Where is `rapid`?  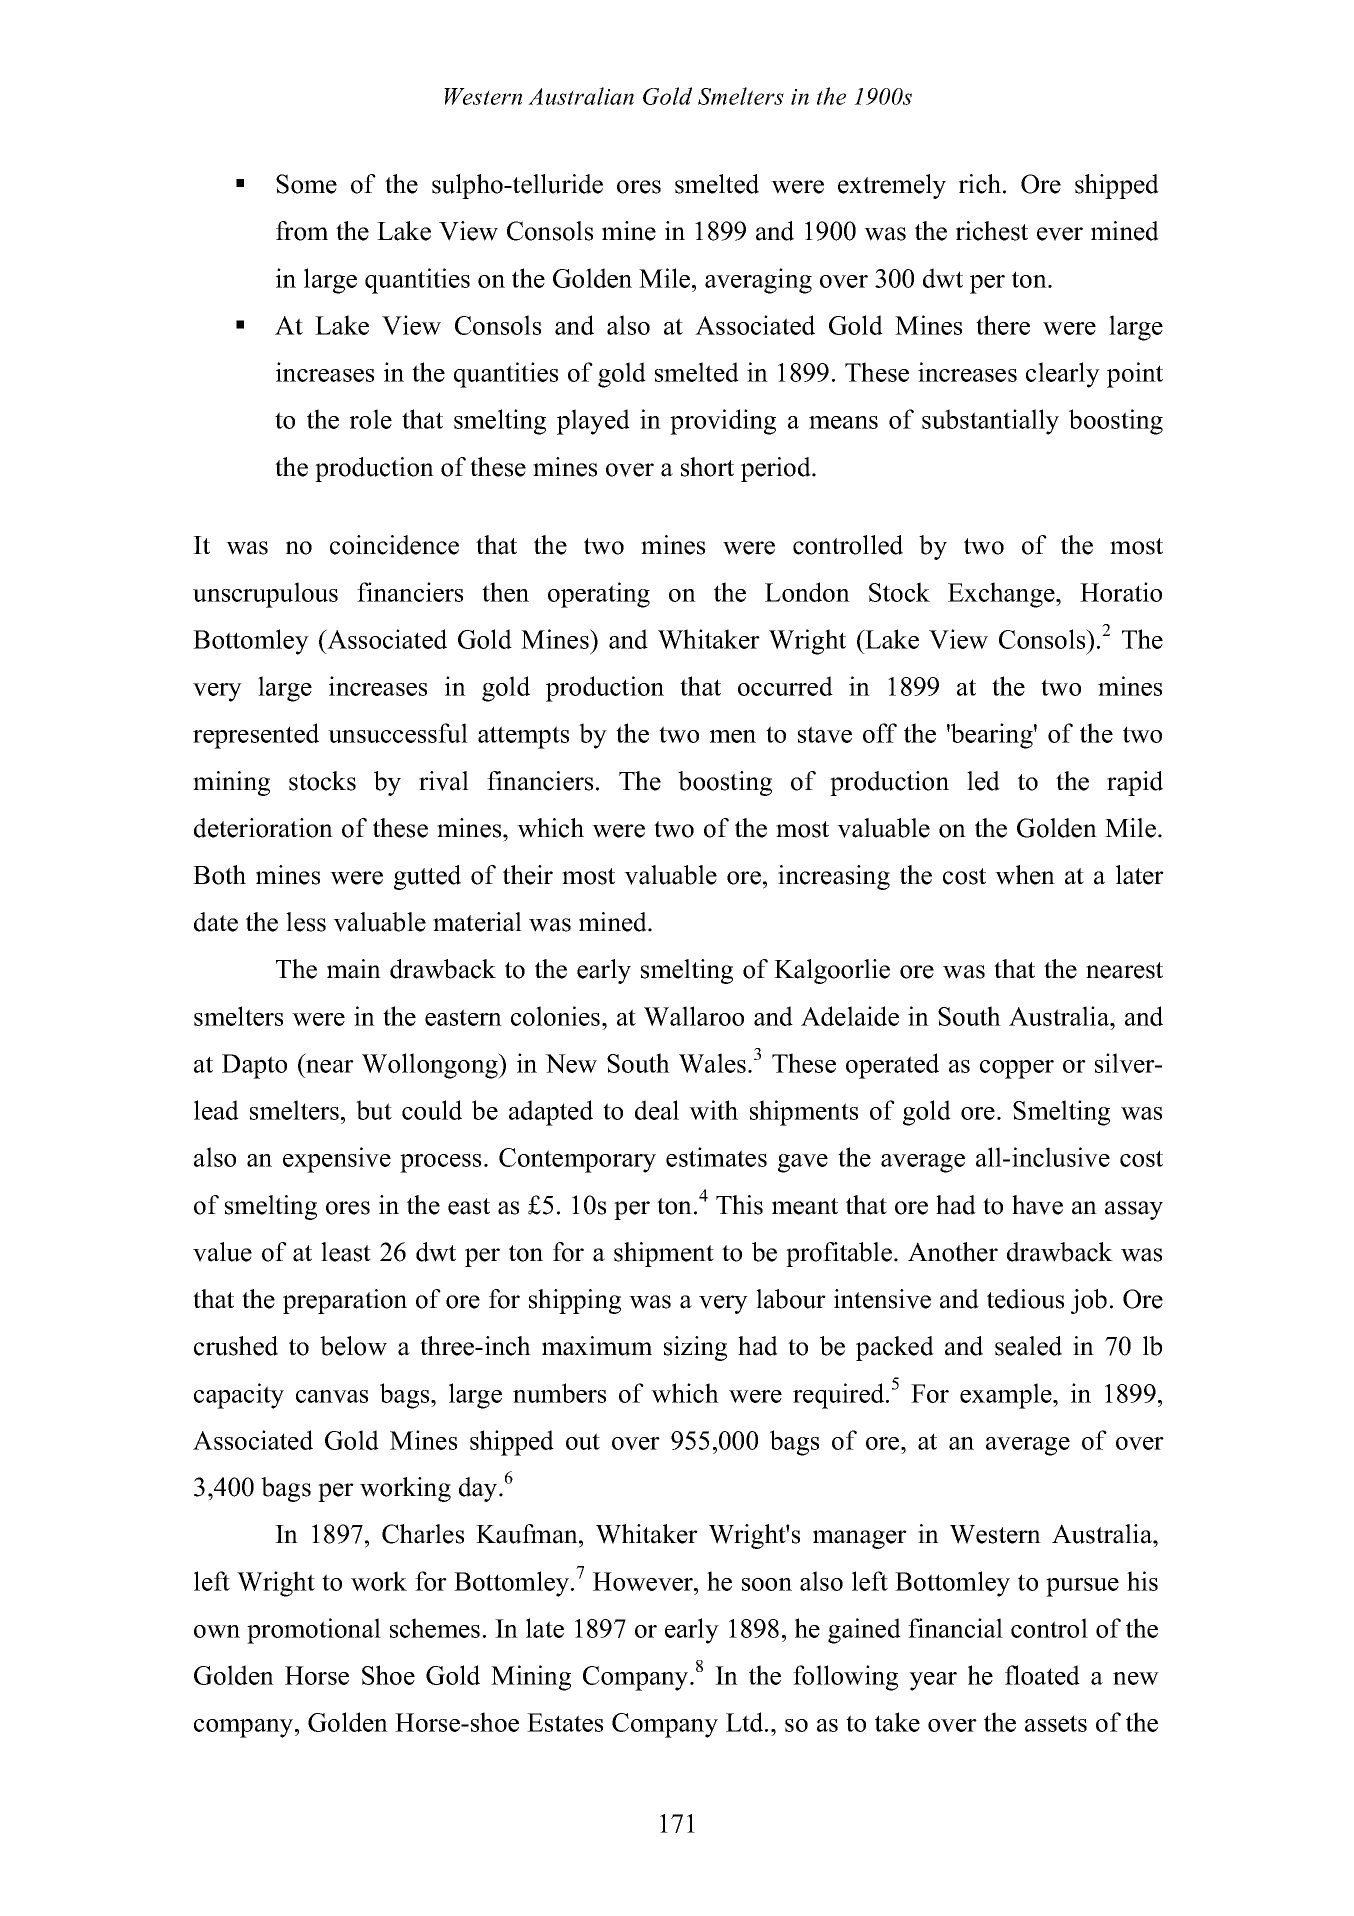 rapid is located at coordinates (1135, 783).
